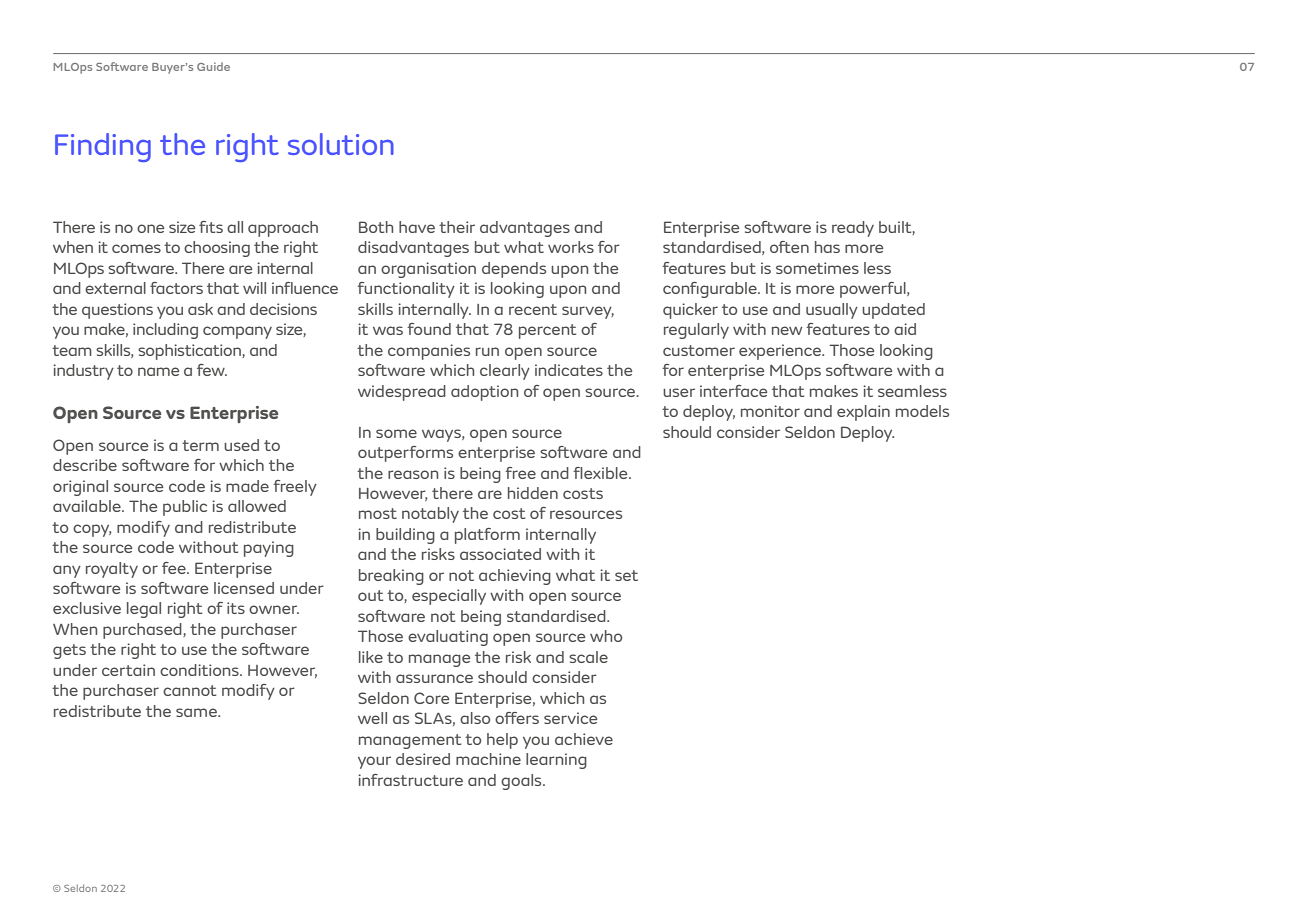 The image size is (1308, 924). Describe the element at coordinates (853, 229) in the document. I see `ready` at that location.
